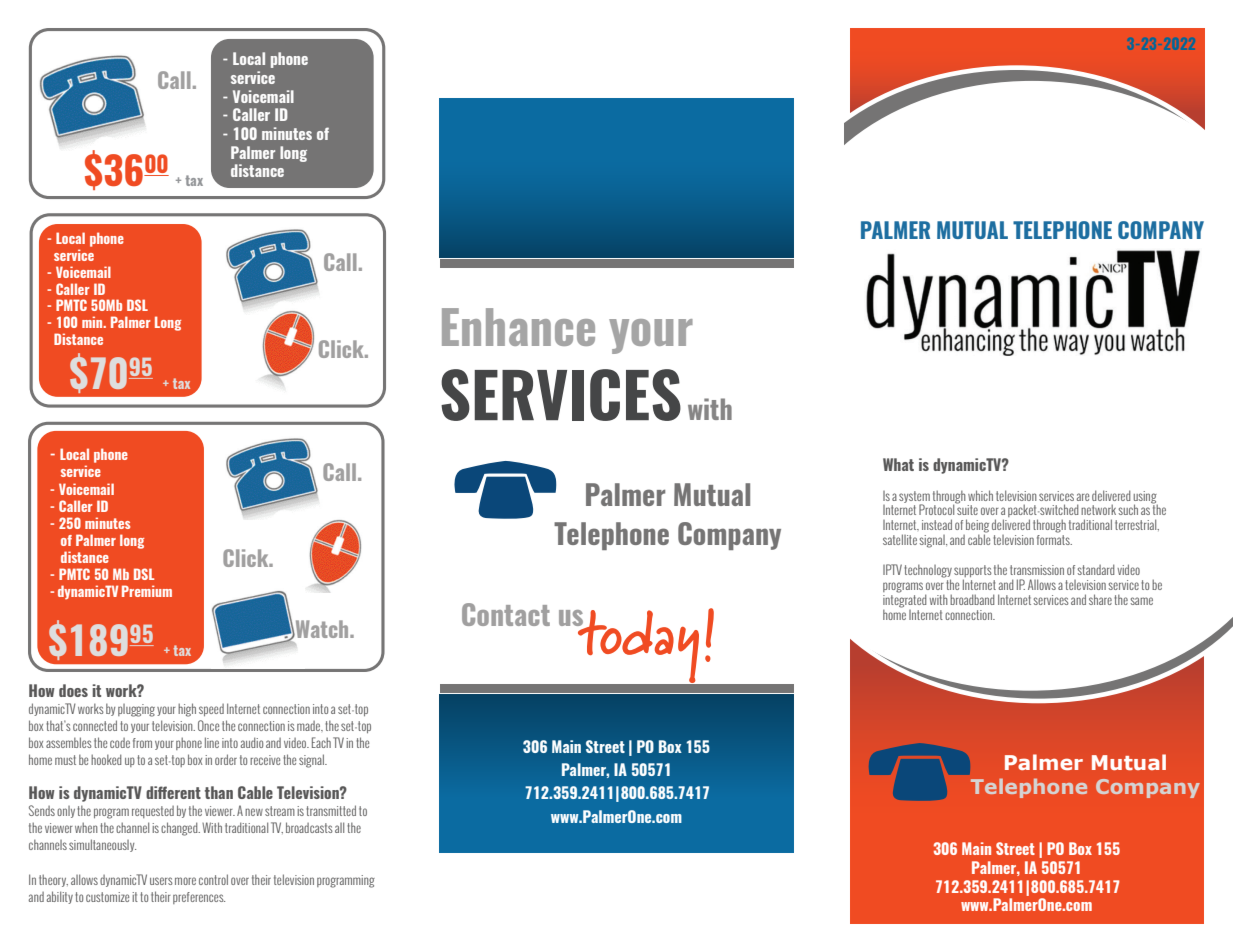 The height and width of the screenshot is (952, 1233). I want to click on which, so click(980, 495).
